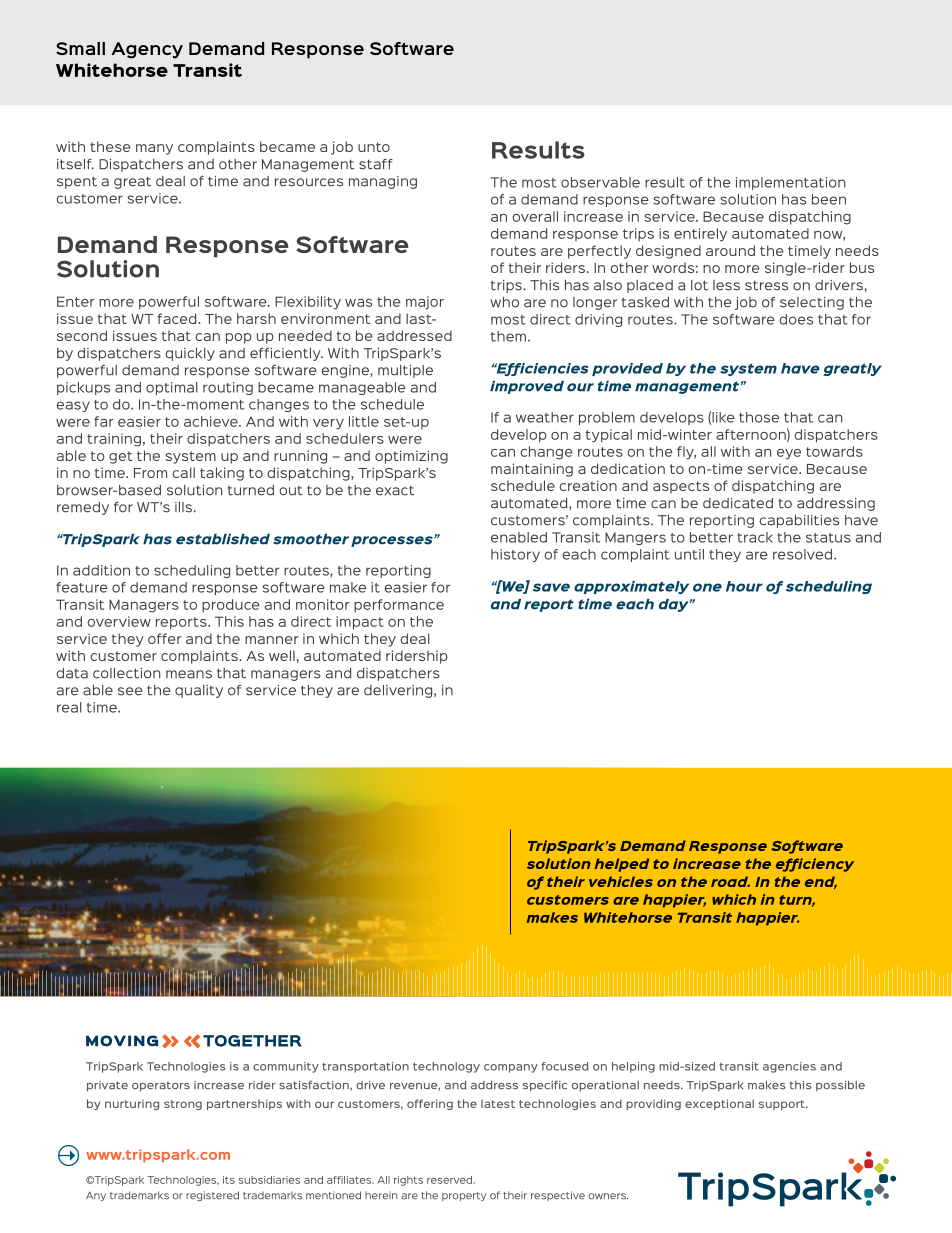  What do you see at coordinates (744, 586) in the document?
I see `hour` at bounding box center [744, 586].
